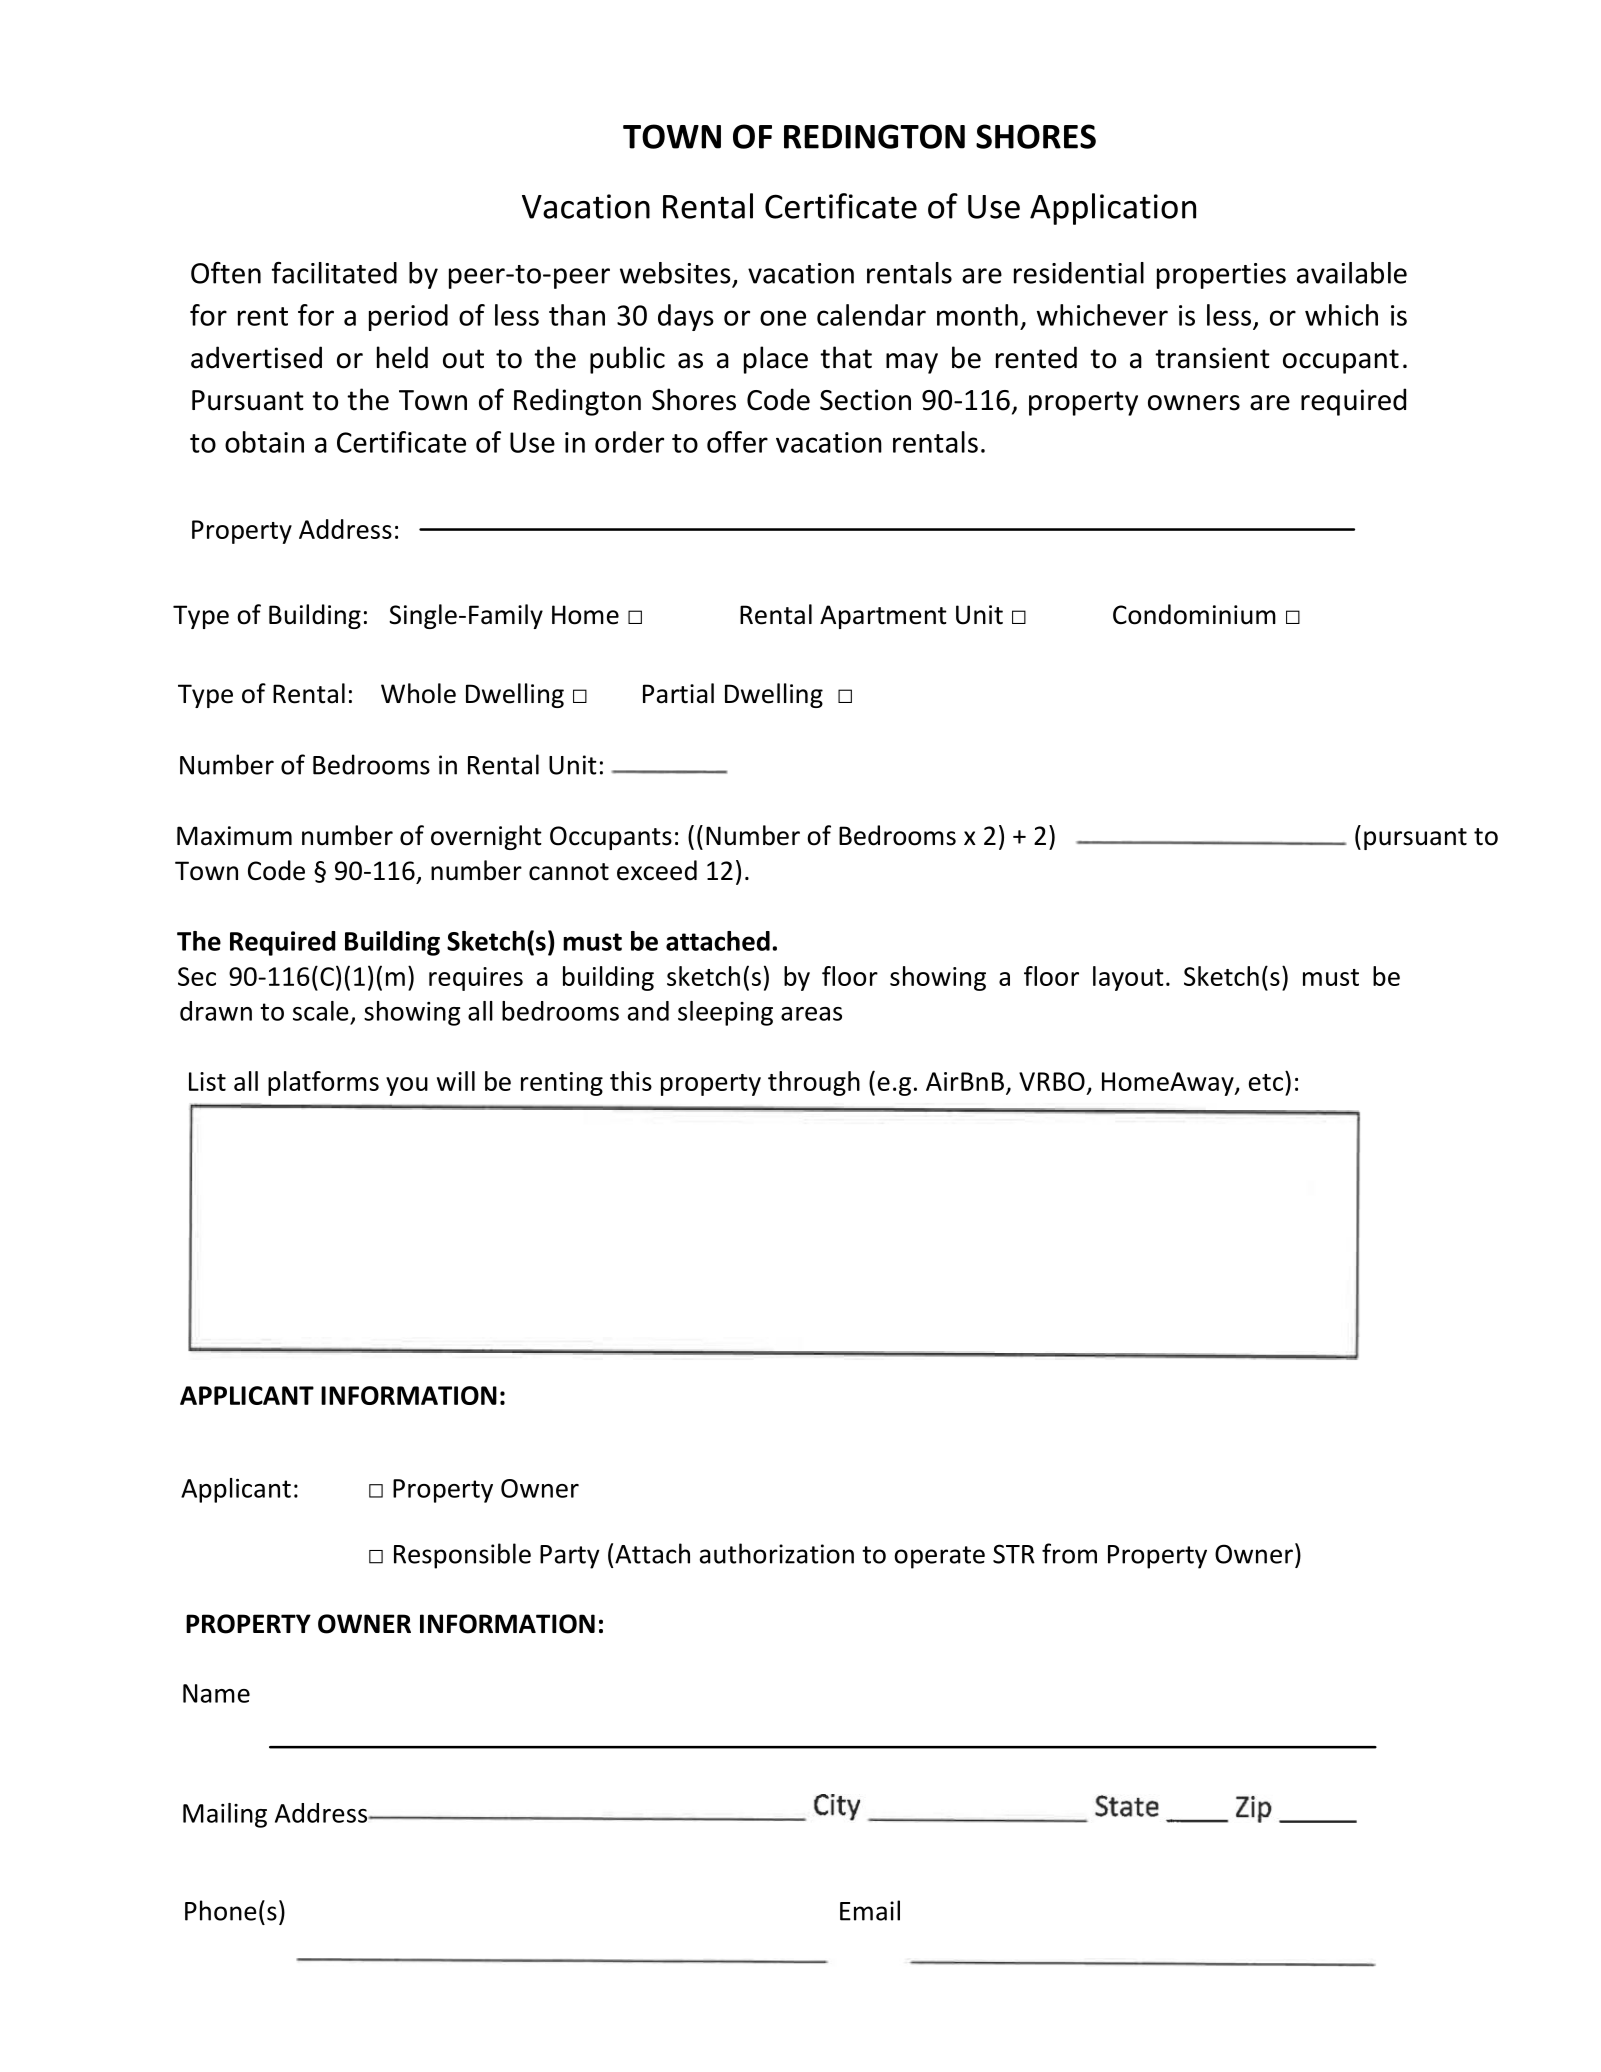  I want to click on properties, so click(1221, 276).
